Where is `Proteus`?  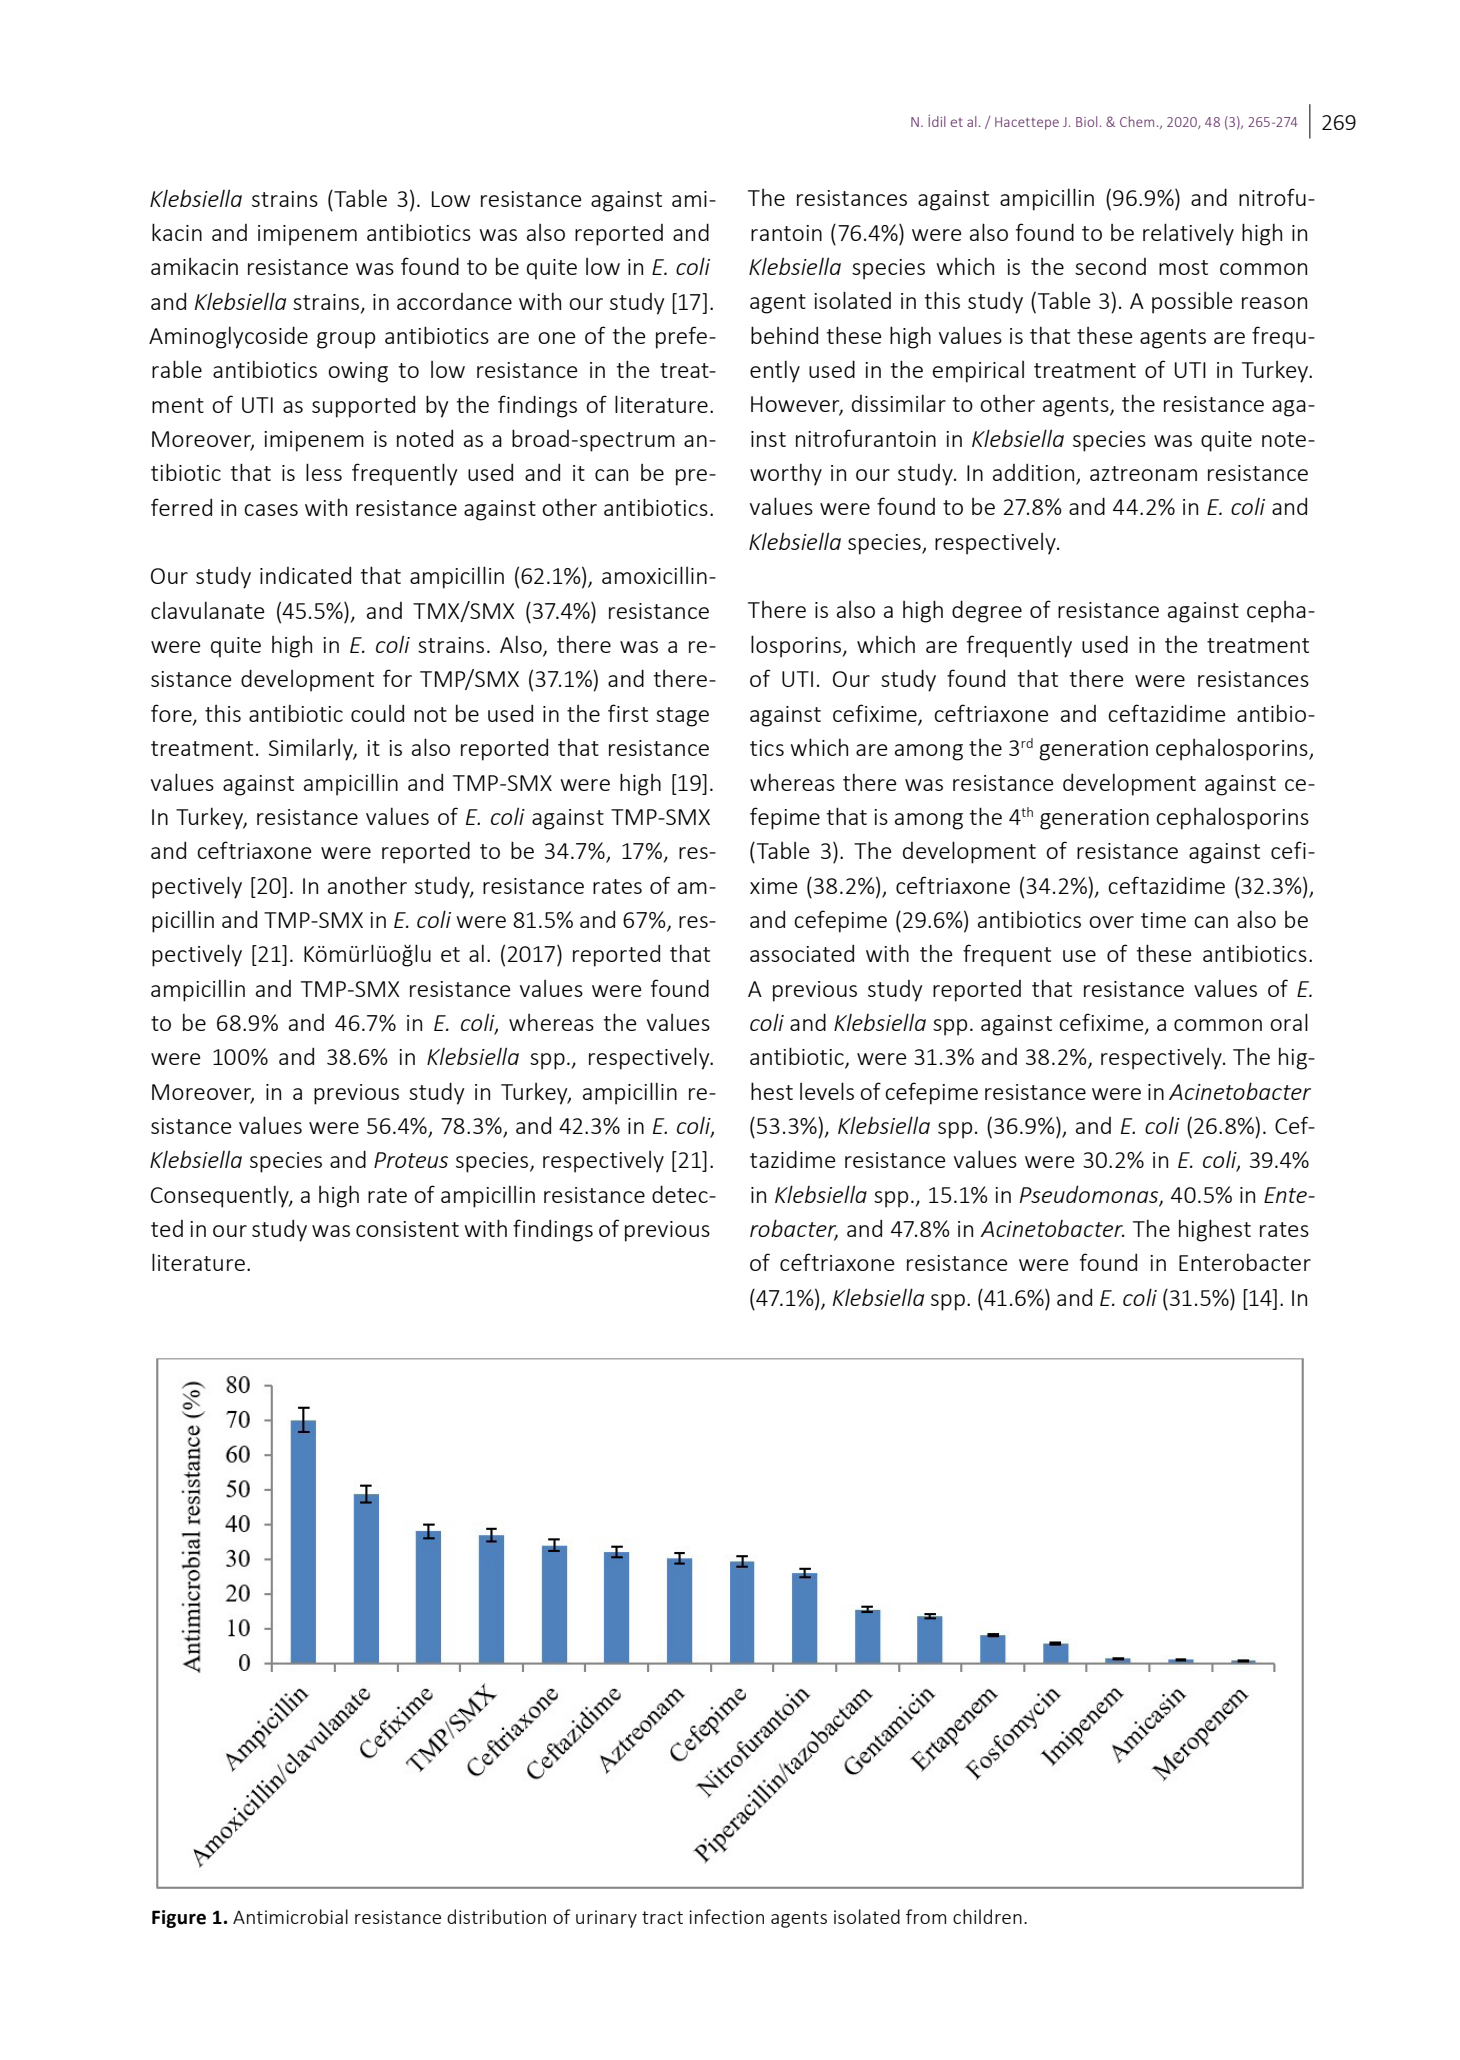 Proteus is located at coordinates (411, 1160).
